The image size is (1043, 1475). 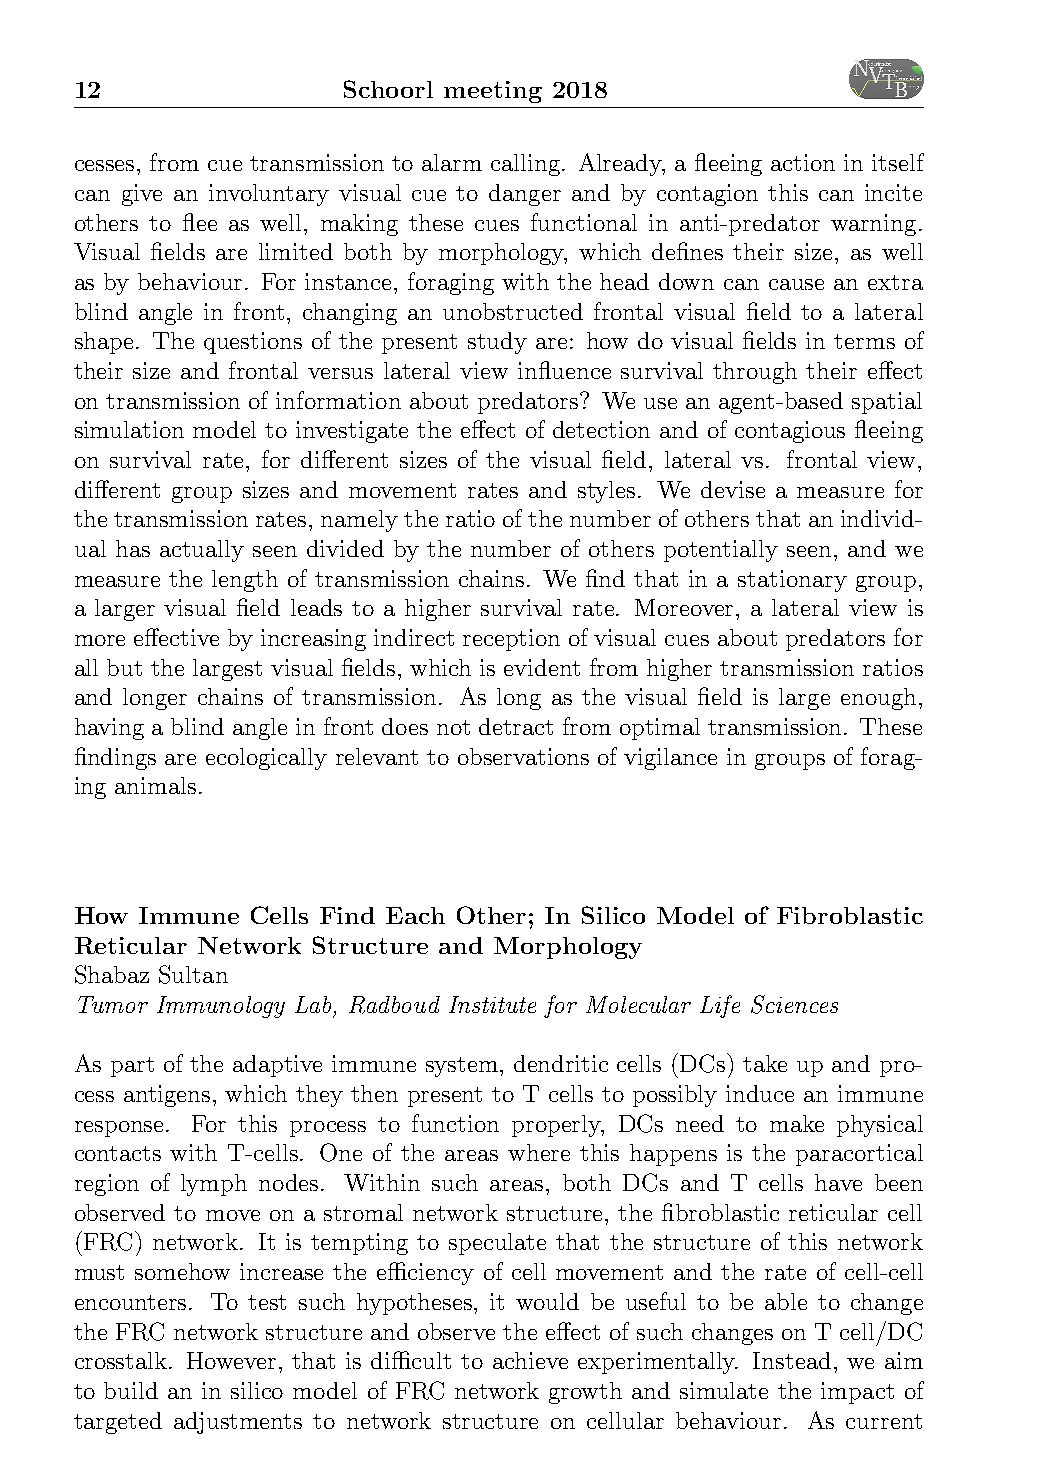 What do you see at coordinates (878, 699) in the document?
I see `enough` at bounding box center [878, 699].
